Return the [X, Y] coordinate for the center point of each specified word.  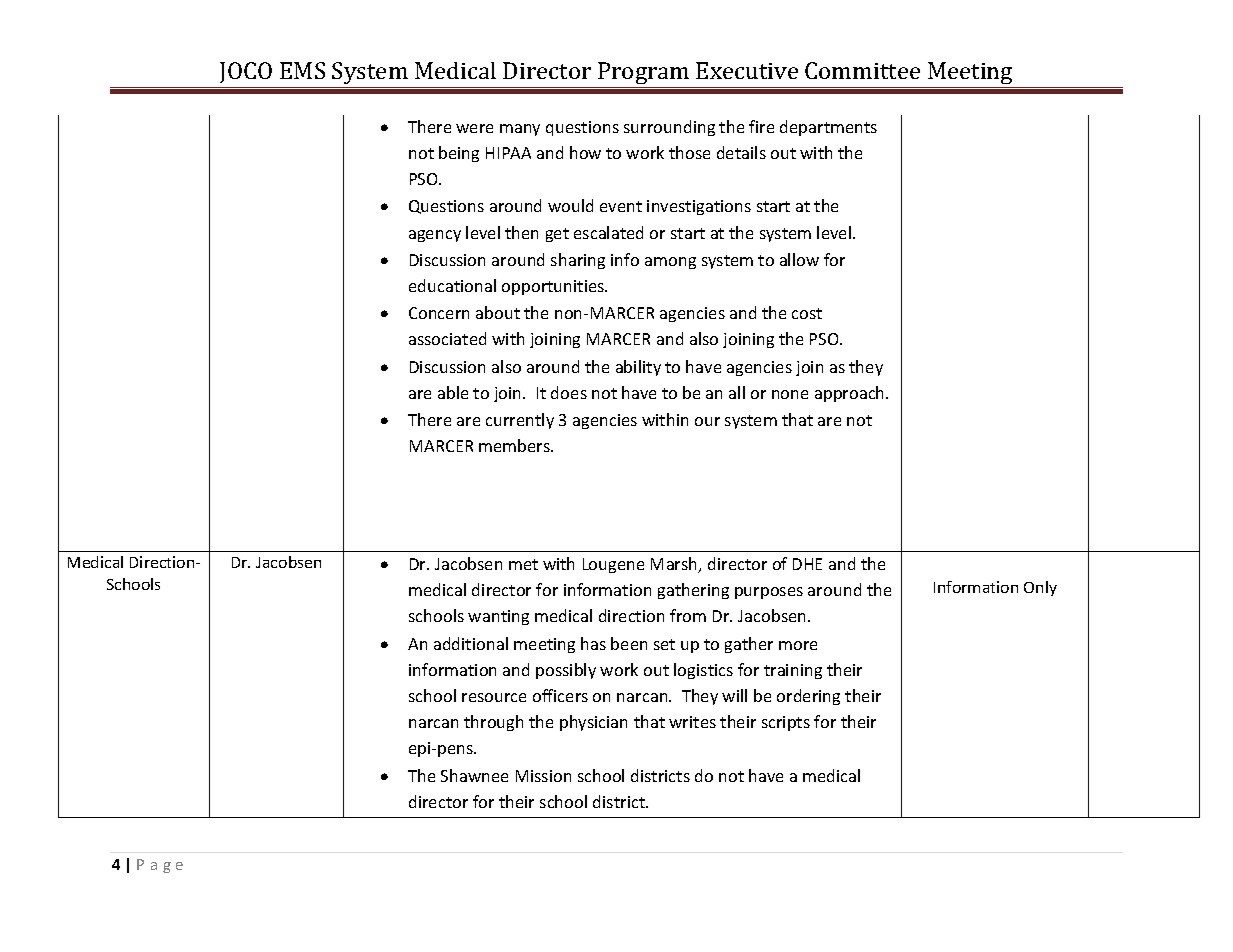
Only [1040, 588]
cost [807, 313]
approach [851, 394]
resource [494, 697]
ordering [808, 697]
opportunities [554, 287]
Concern [439, 313]
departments [828, 128]
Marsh [675, 565]
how [585, 152]
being [459, 154]
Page [160, 866]
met [523, 564]
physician [593, 723]
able [453, 392]
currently [520, 421]
